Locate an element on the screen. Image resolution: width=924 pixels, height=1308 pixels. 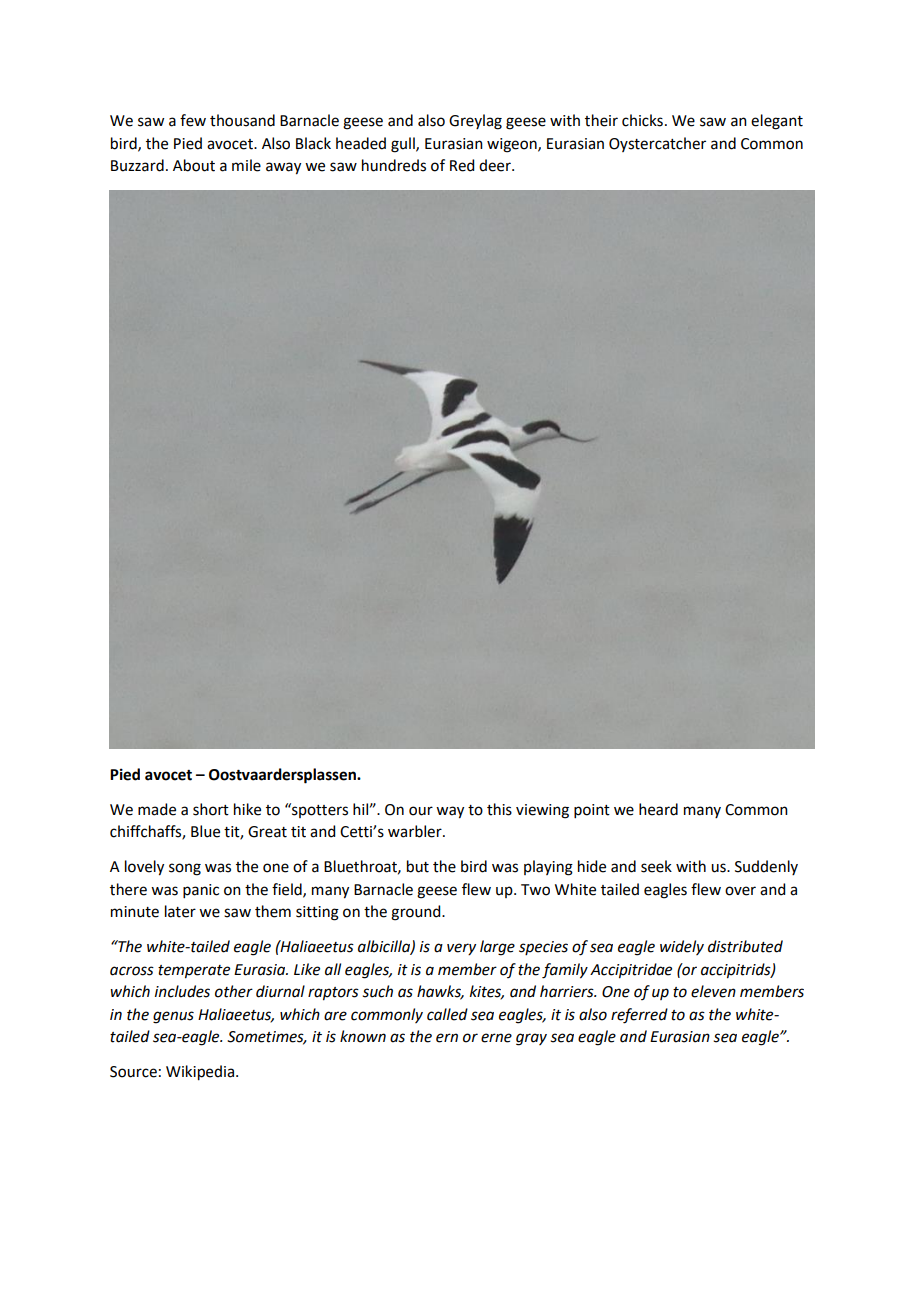
called is located at coordinates (447, 1014).
